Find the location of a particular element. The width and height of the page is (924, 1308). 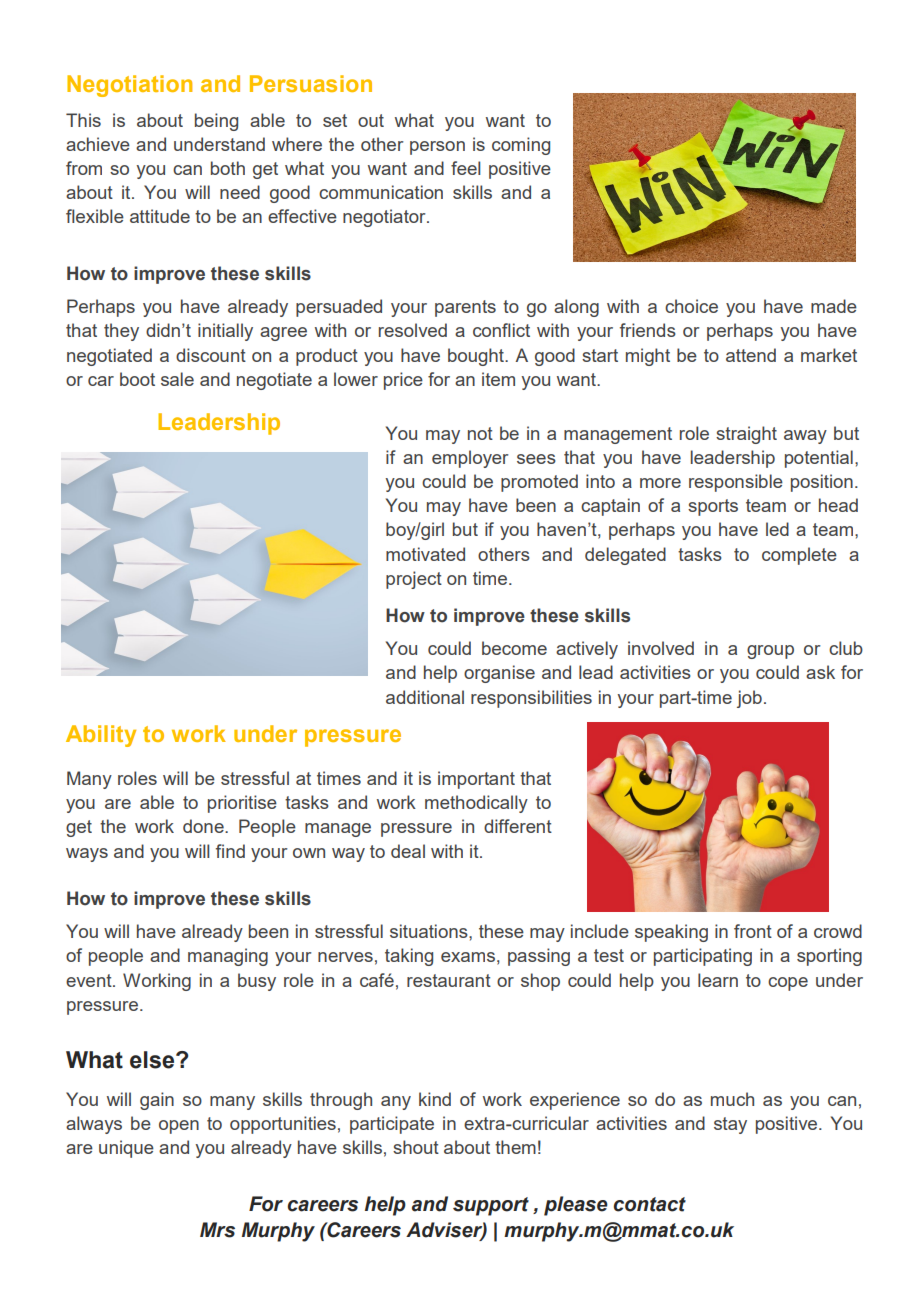

stay is located at coordinates (730, 1125).
